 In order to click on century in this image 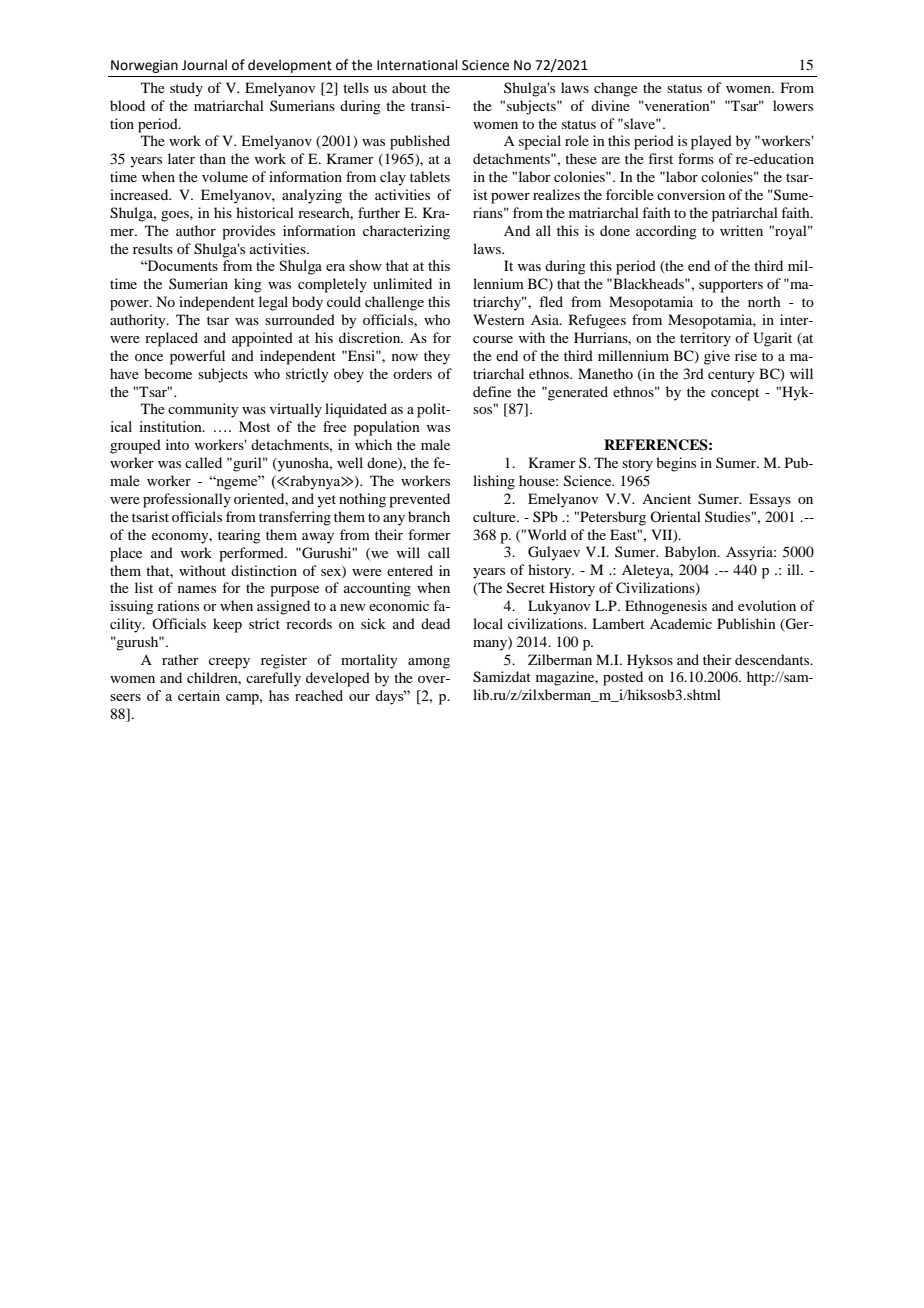, I will do `click(731, 376)`.
